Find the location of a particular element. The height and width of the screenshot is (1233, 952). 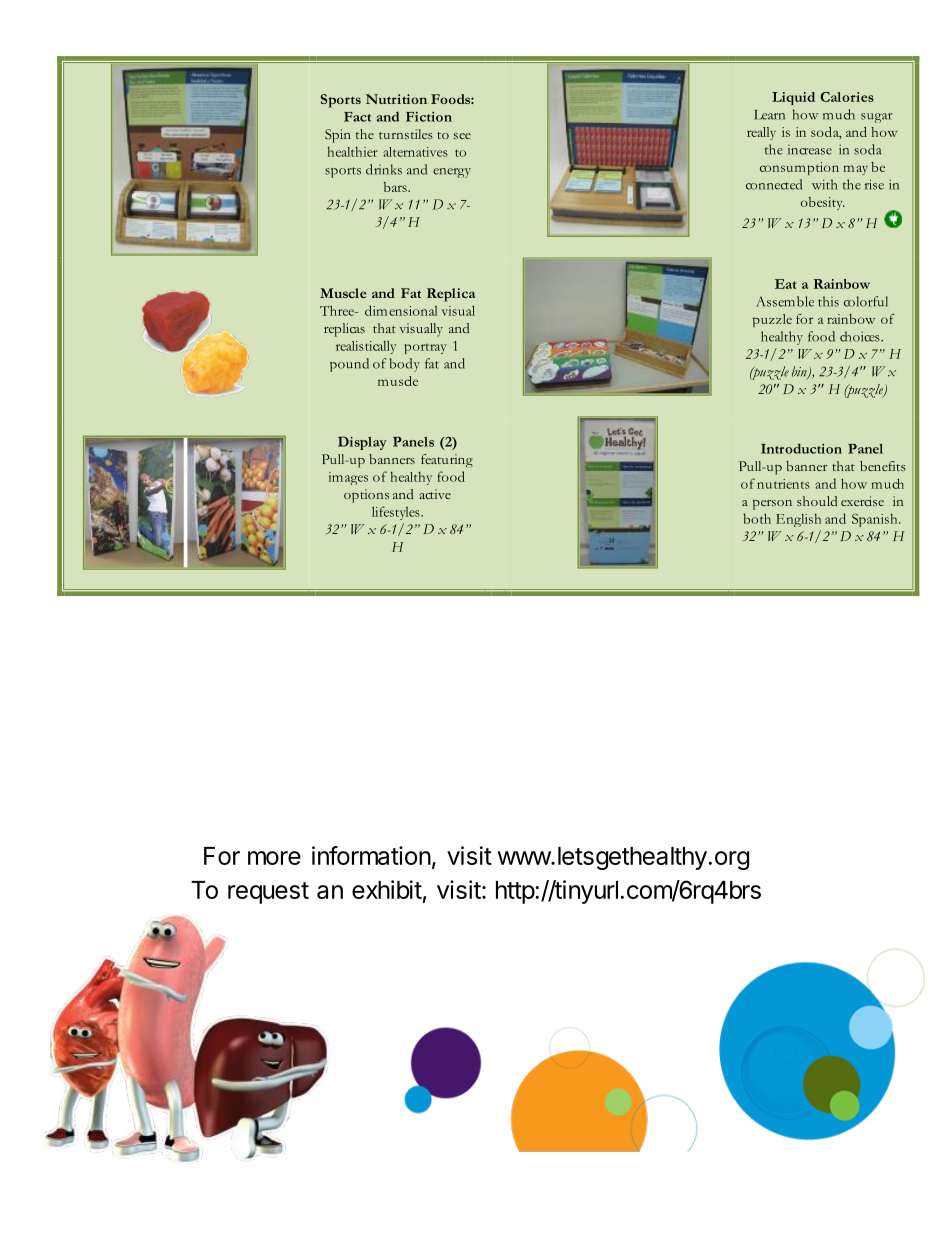

information is located at coordinates (371, 855).
